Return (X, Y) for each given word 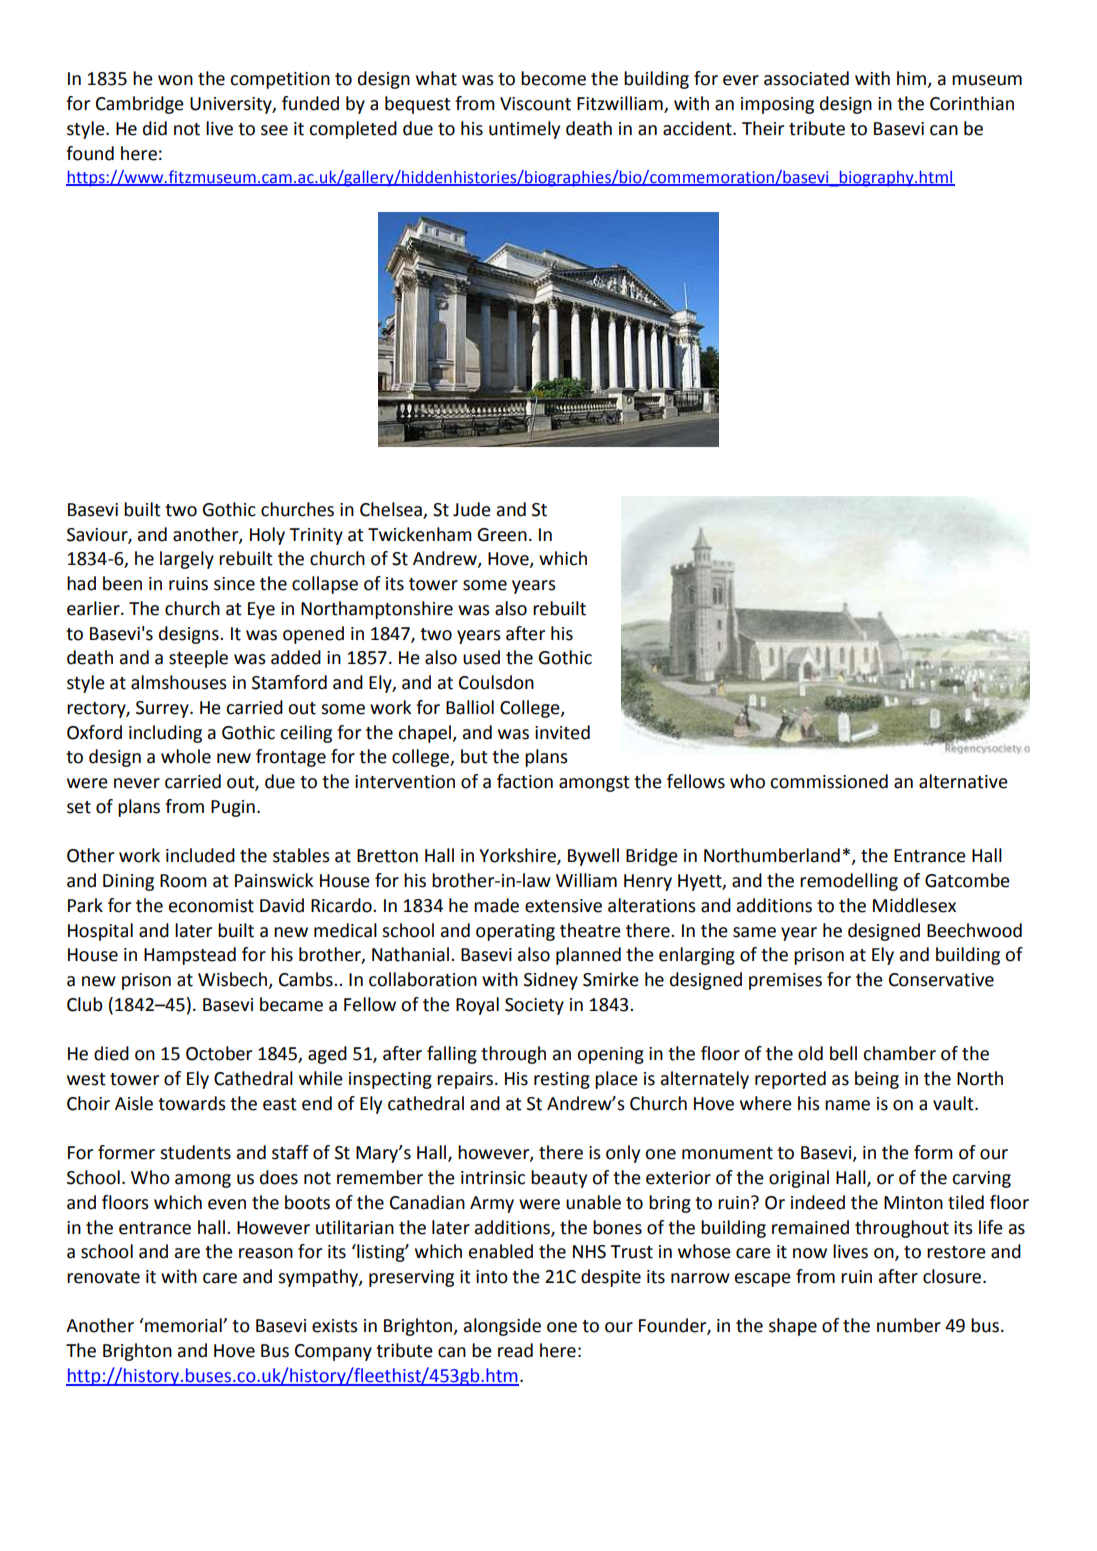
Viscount (535, 104)
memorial (183, 1325)
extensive (563, 906)
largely (187, 560)
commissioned (829, 781)
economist (211, 906)
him (912, 79)
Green (502, 535)
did (155, 128)
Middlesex (914, 905)
